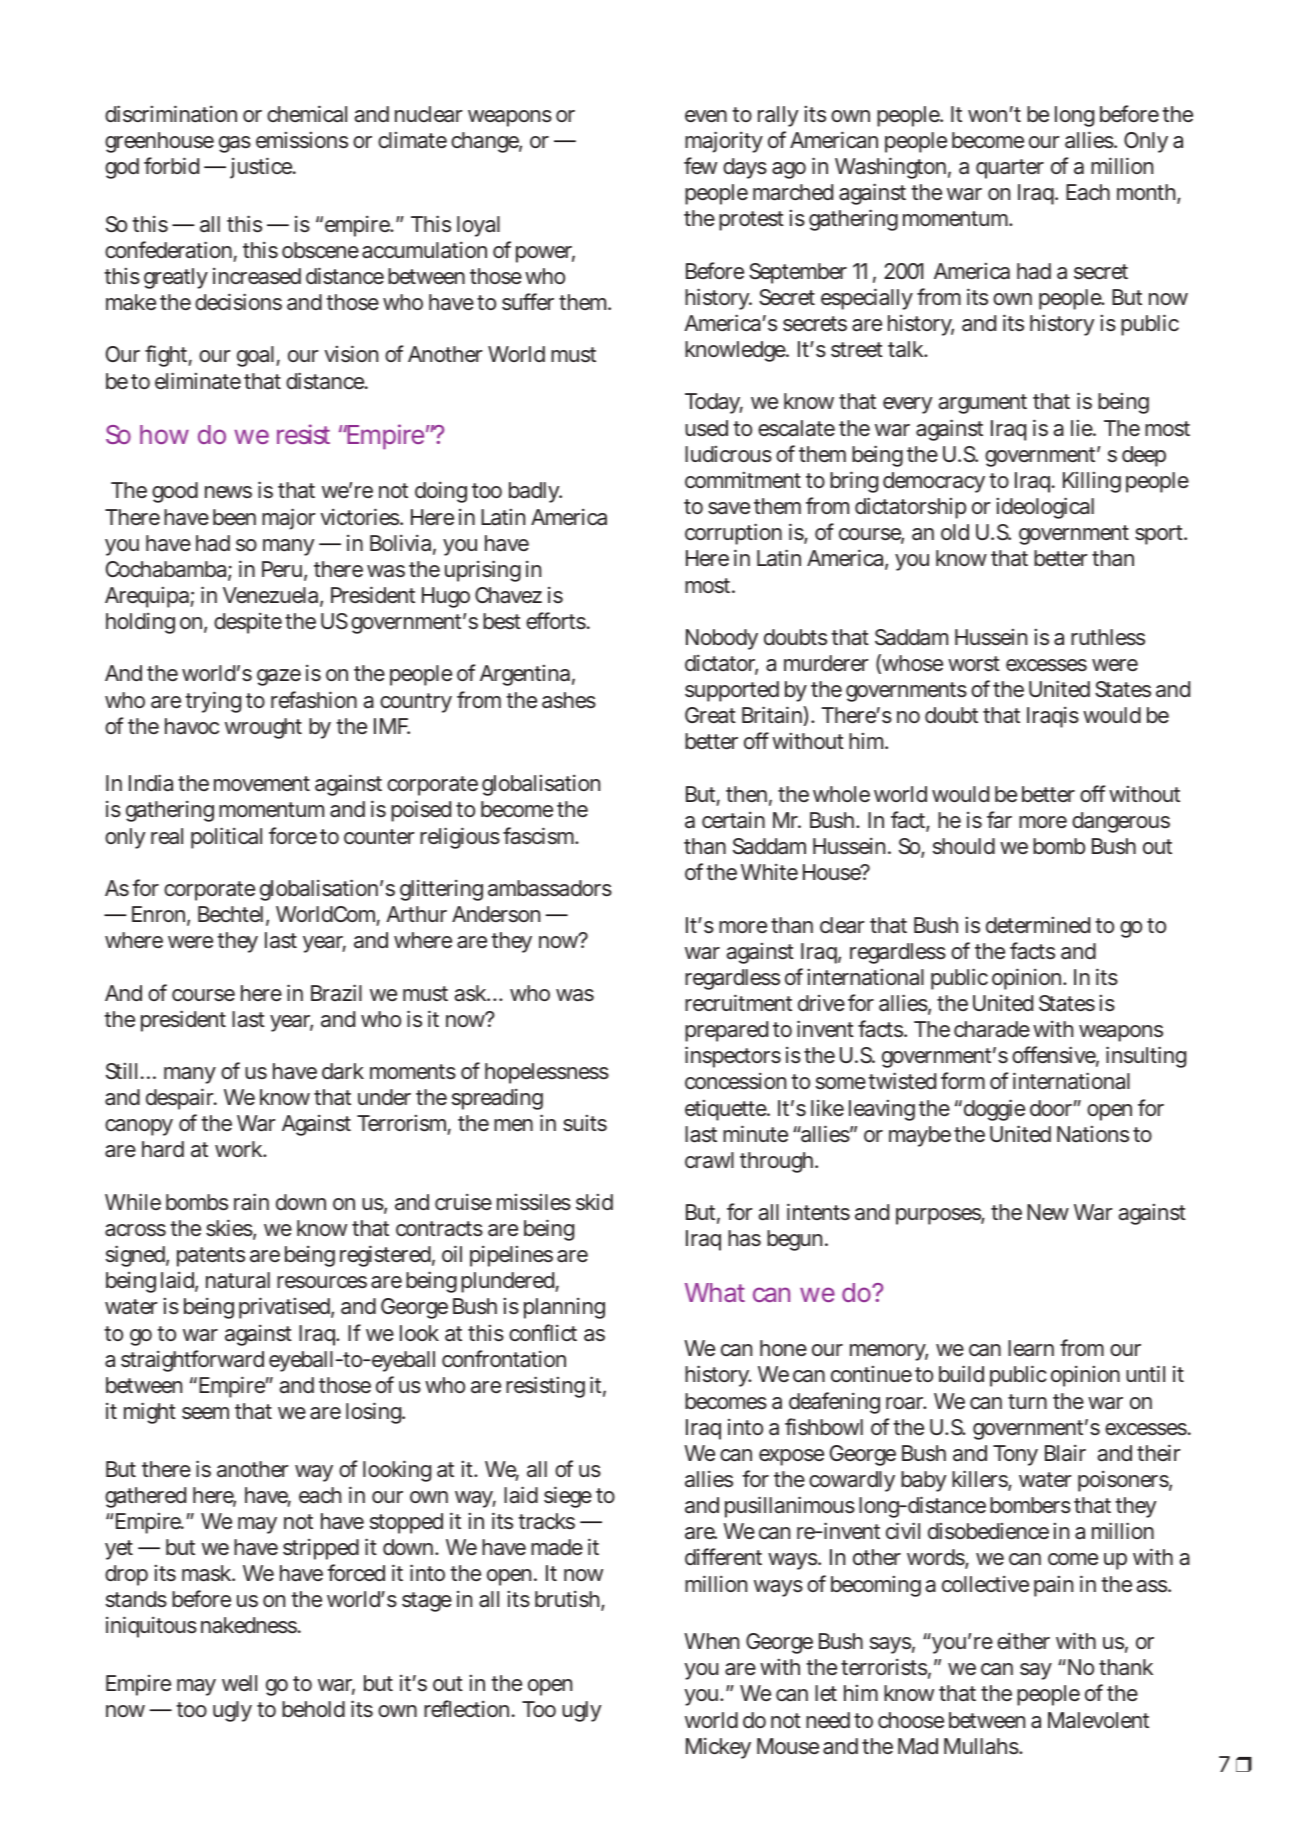 This screenshot has width=1296, height=1835. What do you see at coordinates (733, 534) in the screenshot?
I see `corruption` at bounding box center [733, 534].
